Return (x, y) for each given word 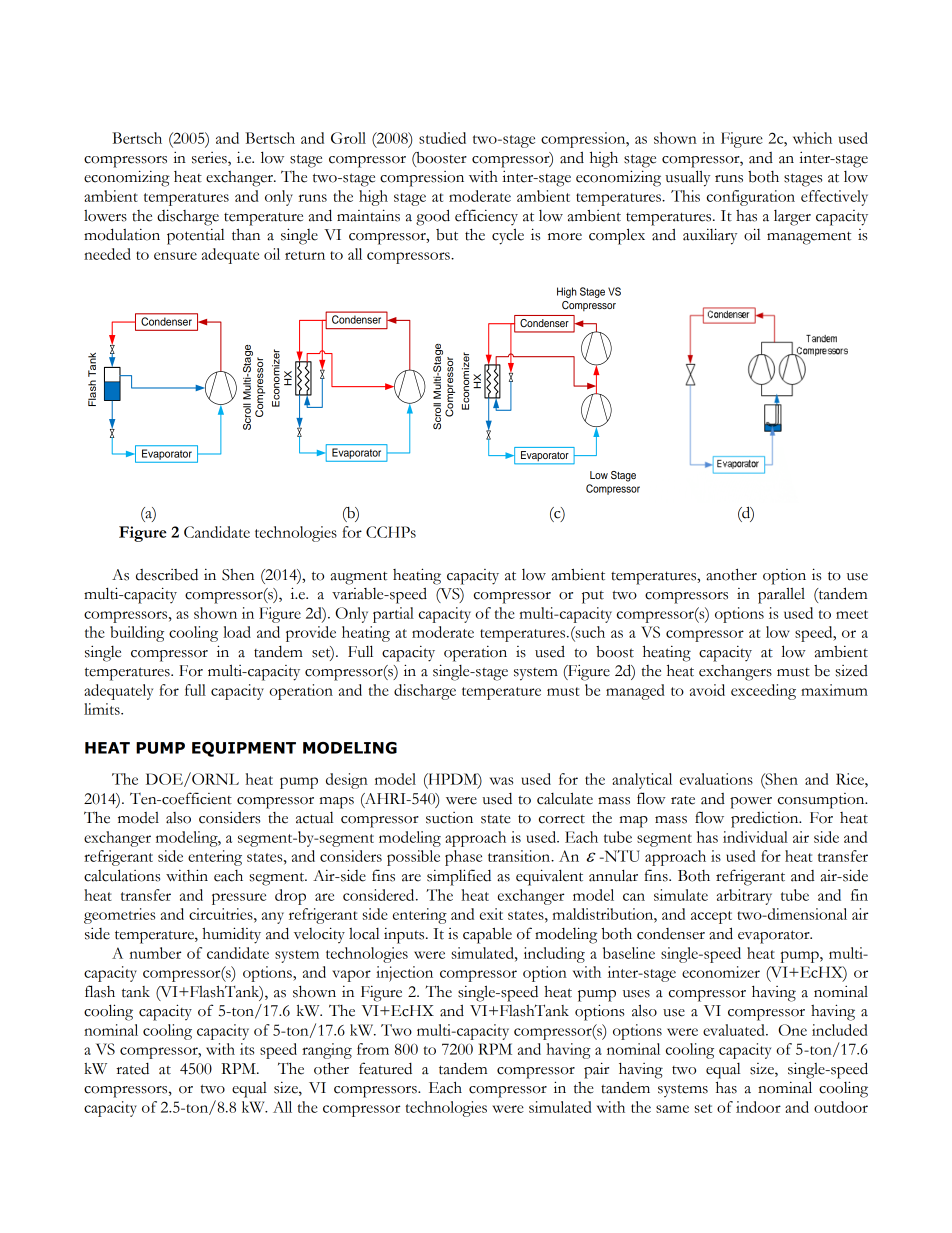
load (237, 632)
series (210, 159)
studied (442, 138)
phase (463, 858)
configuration (751, 198)
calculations (122, 875)
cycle (508, 236)
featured (385, 1068)
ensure (175, 256)
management (809, 238)
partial (393, 615)
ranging (327, 1051)
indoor (758, 1107)
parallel (781, 595)
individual (755, 837)
